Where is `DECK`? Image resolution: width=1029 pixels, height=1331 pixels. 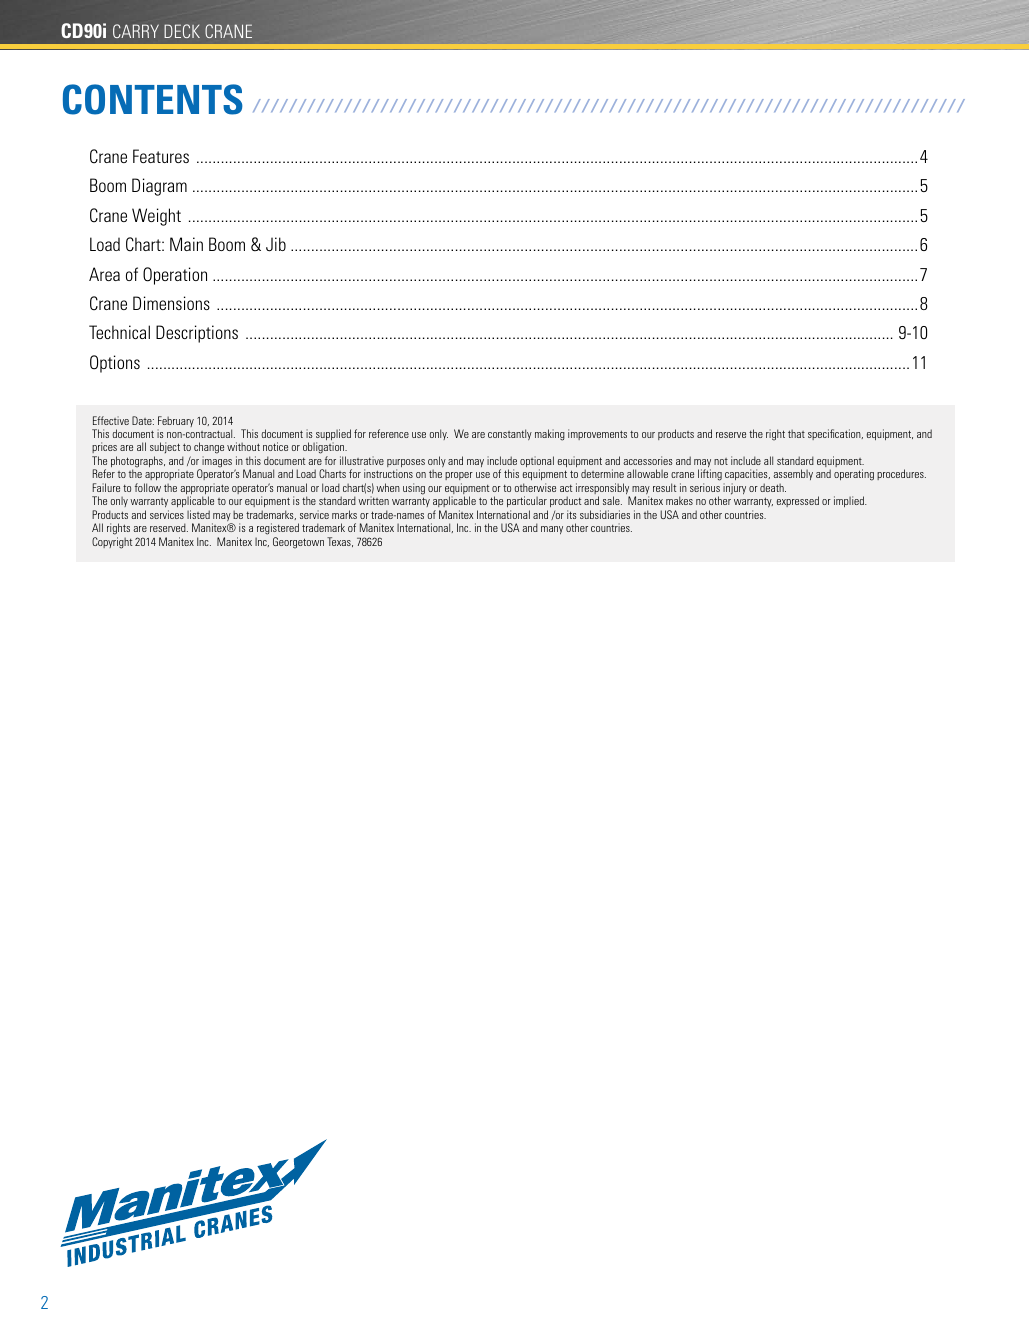
DECK is located at coordinates (182, 31).
